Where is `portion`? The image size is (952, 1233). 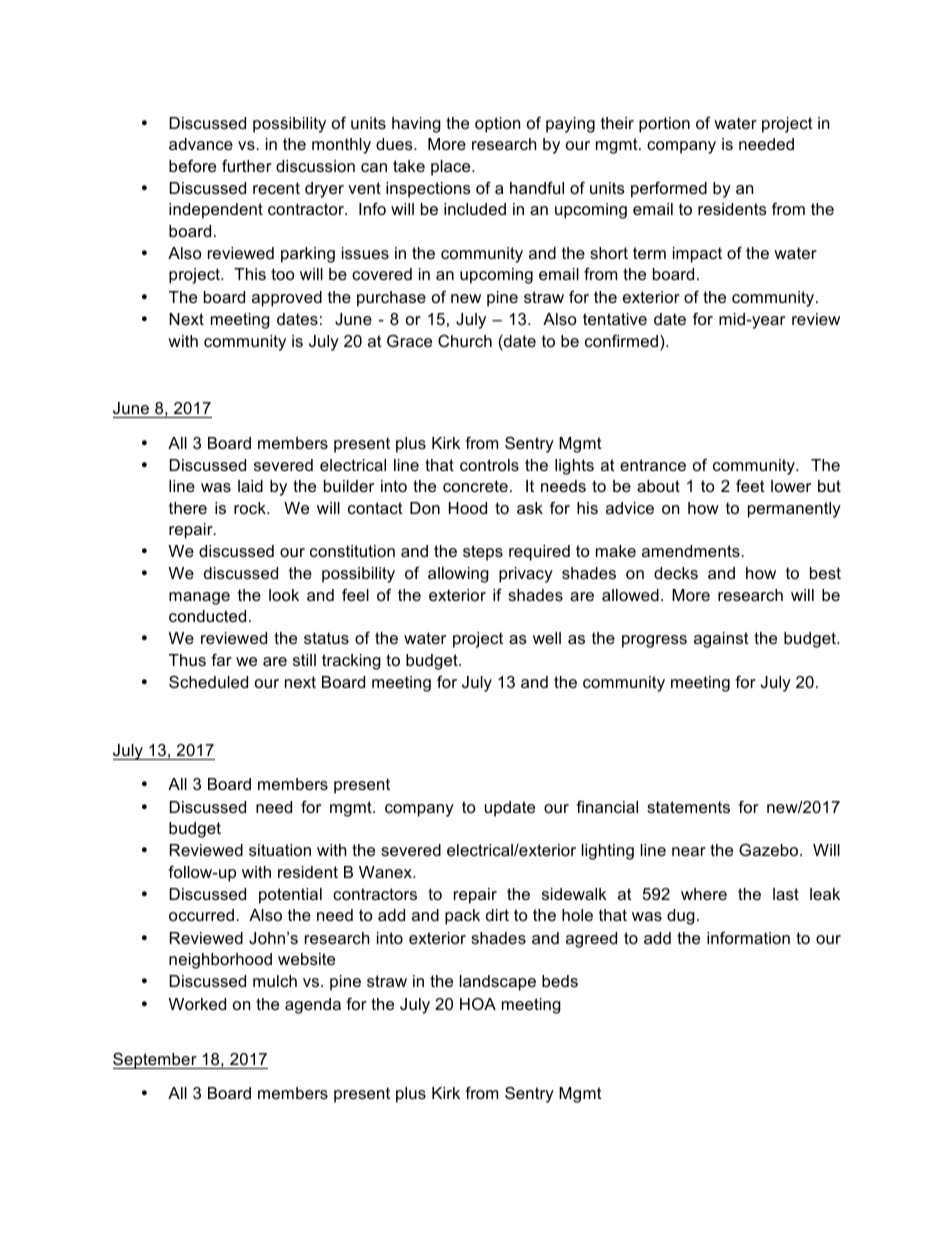 portion is located at coordinates (664, 125).
